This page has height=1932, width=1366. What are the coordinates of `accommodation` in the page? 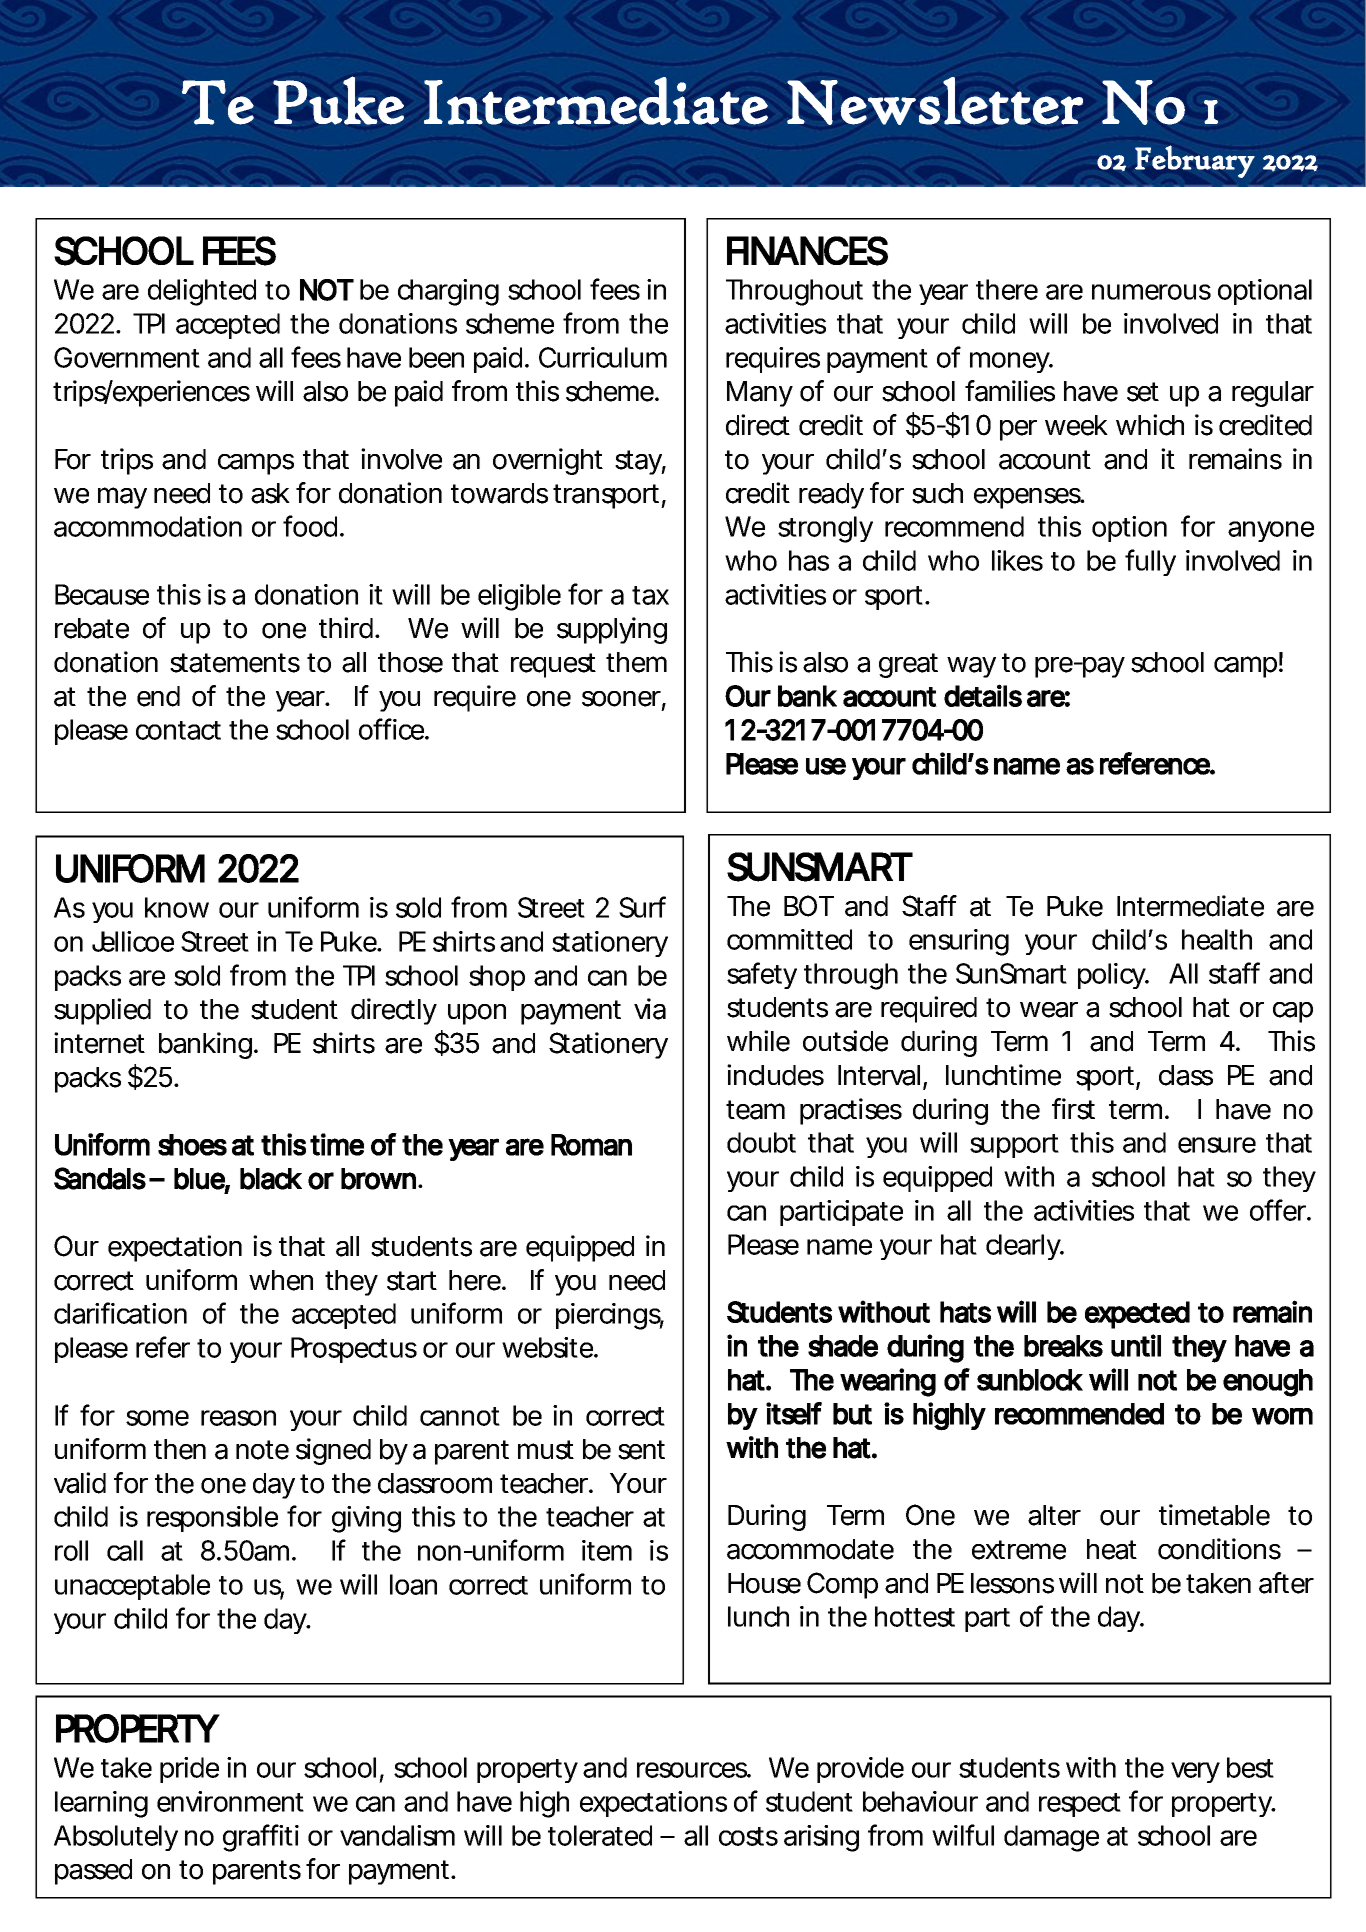 It's located at (148, 526).
